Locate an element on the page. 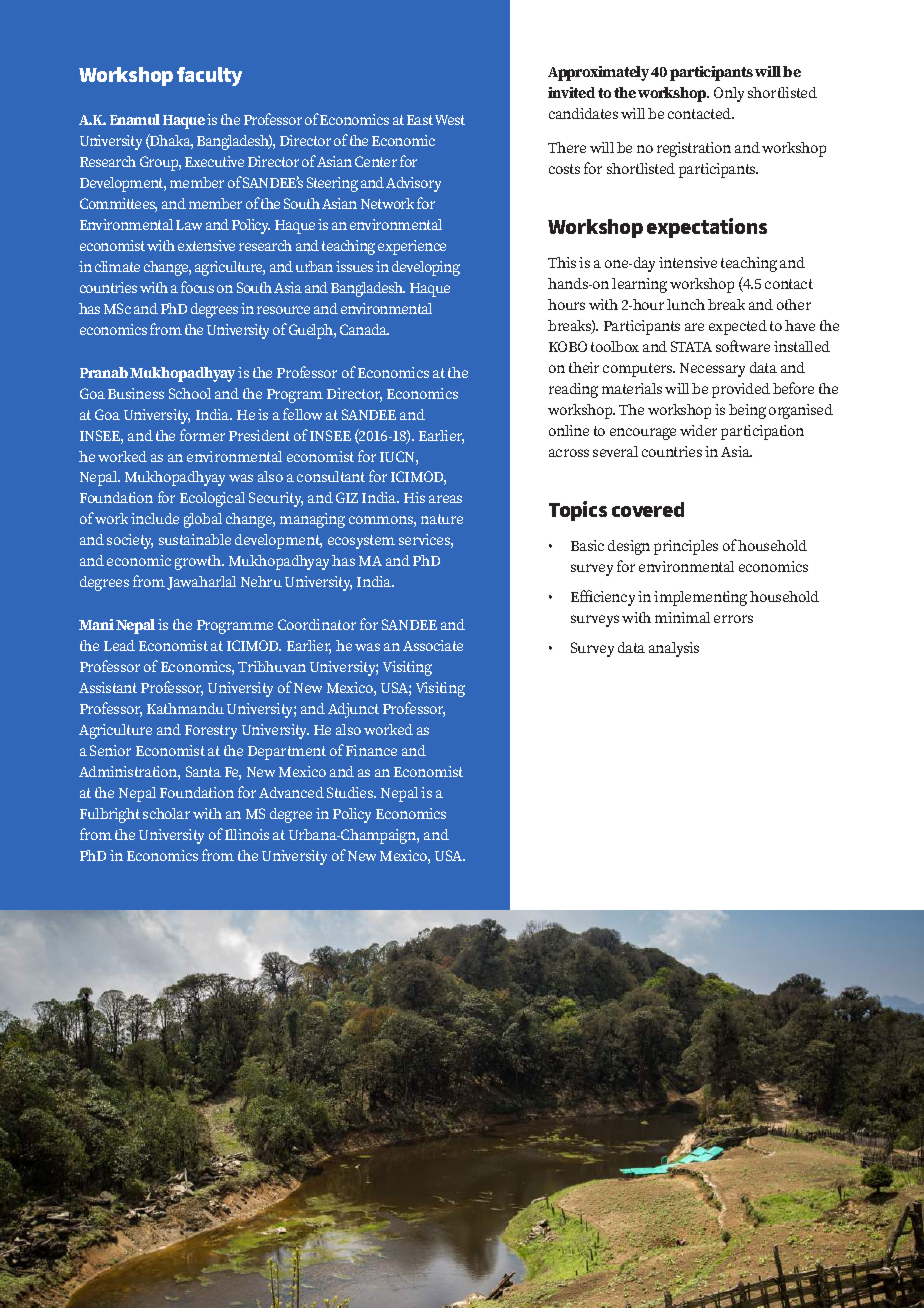 This image has height=1308, width=924. intensive is located at coordinates (688, 262).
